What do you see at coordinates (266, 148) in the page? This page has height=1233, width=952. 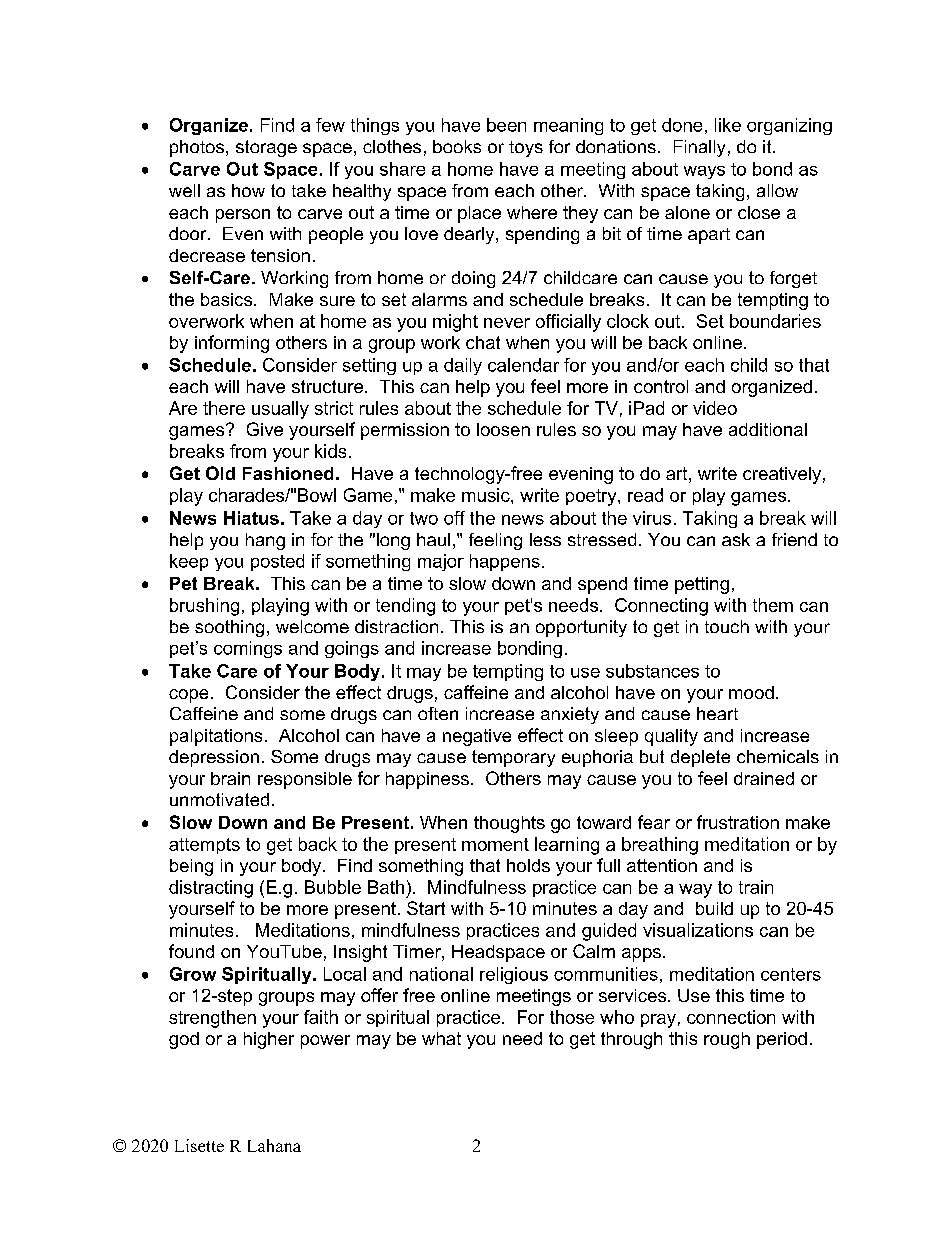 I see `storage` at bounding box center [266, 148].
